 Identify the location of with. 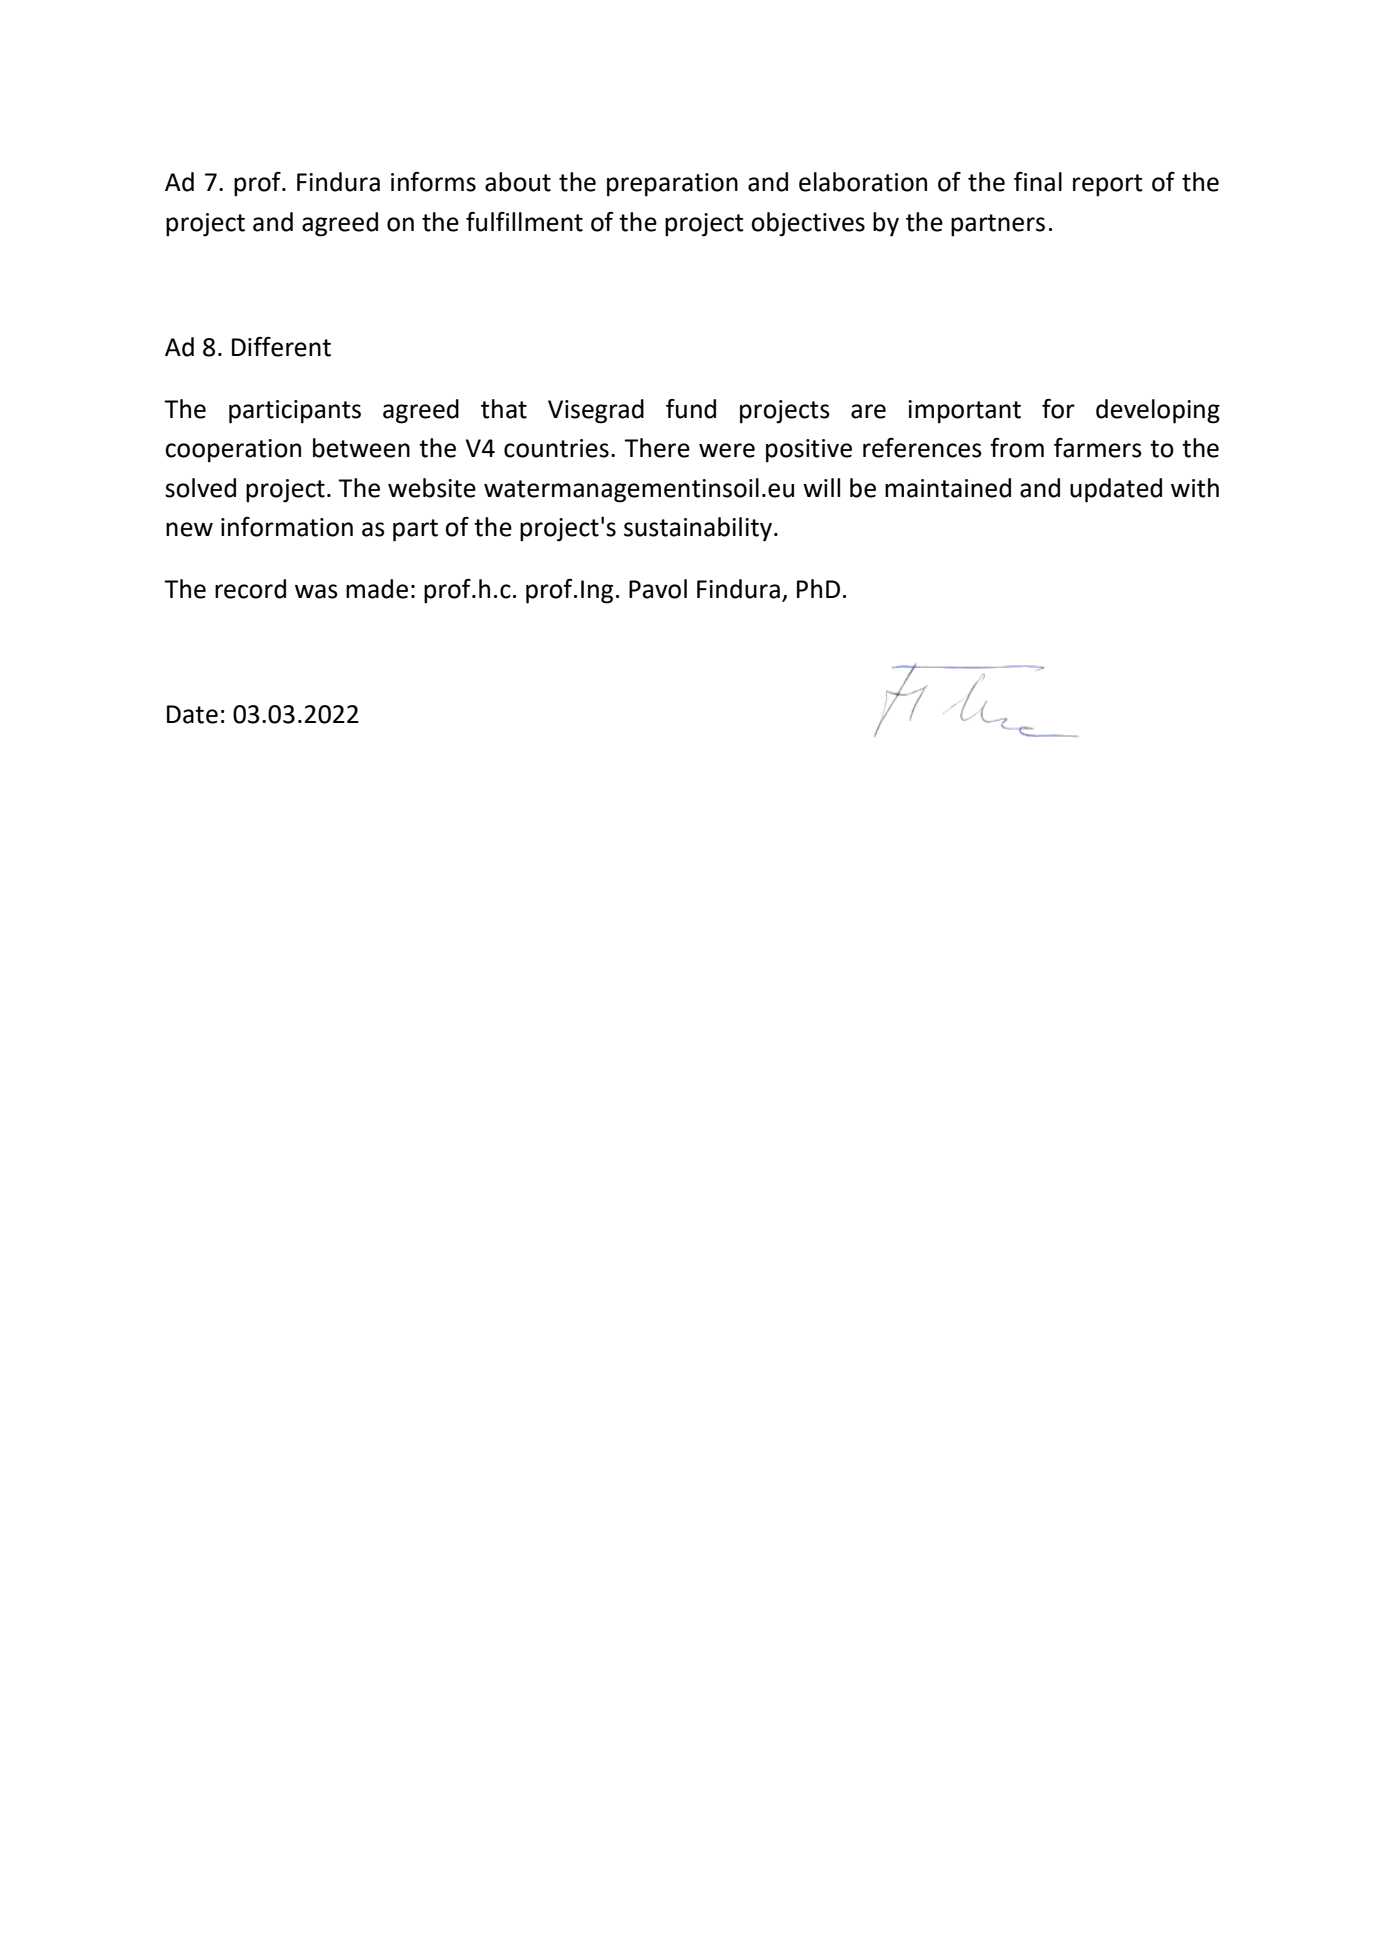
(1195, 488).
